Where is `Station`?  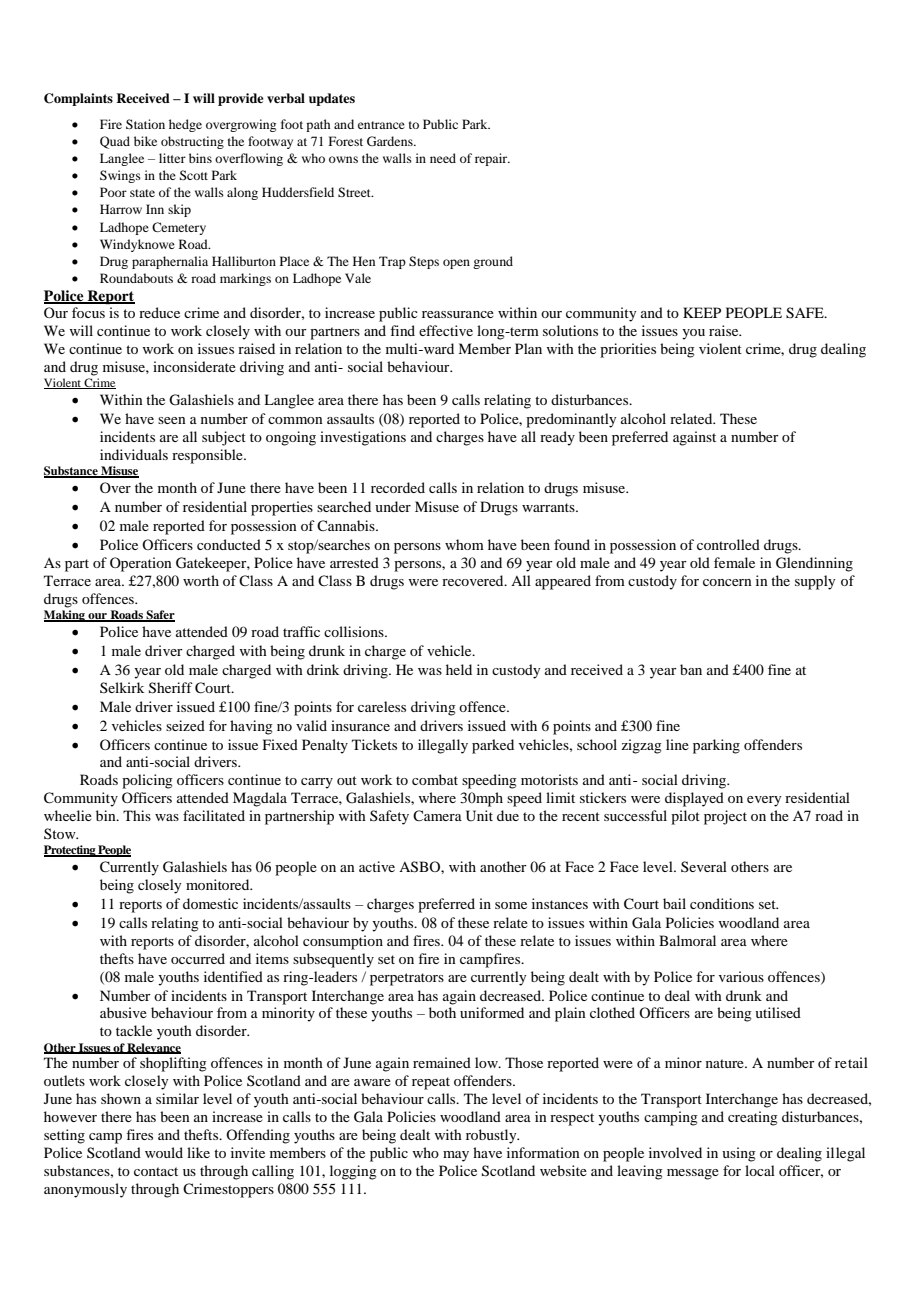
Station is located at coordinates (145, 124).
